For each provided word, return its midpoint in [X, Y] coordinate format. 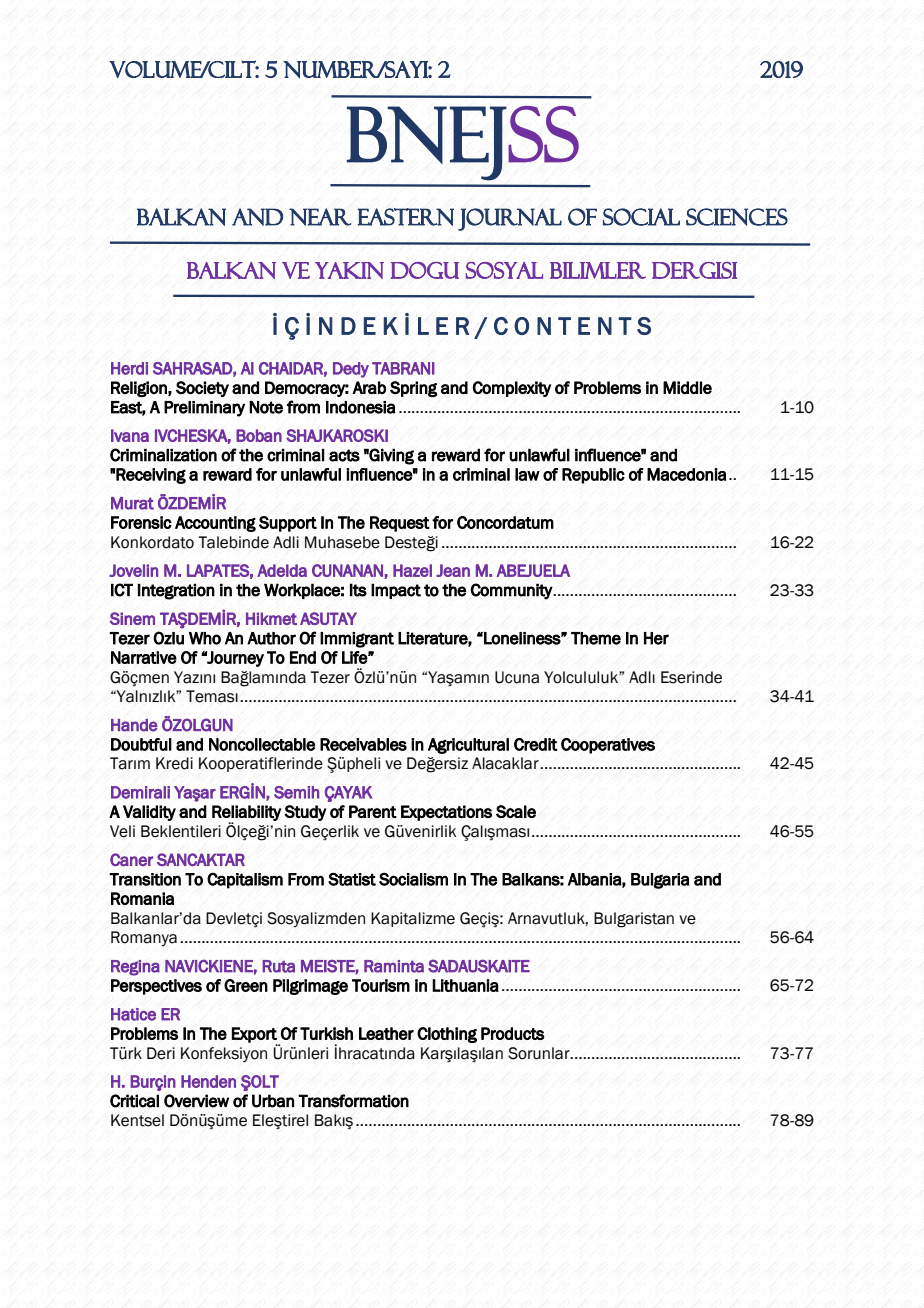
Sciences [737, 217]
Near [320, 217]
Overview [196, 1101]
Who [205, 638]
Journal [510, 219]
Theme [596, 638]
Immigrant [357, 640]
